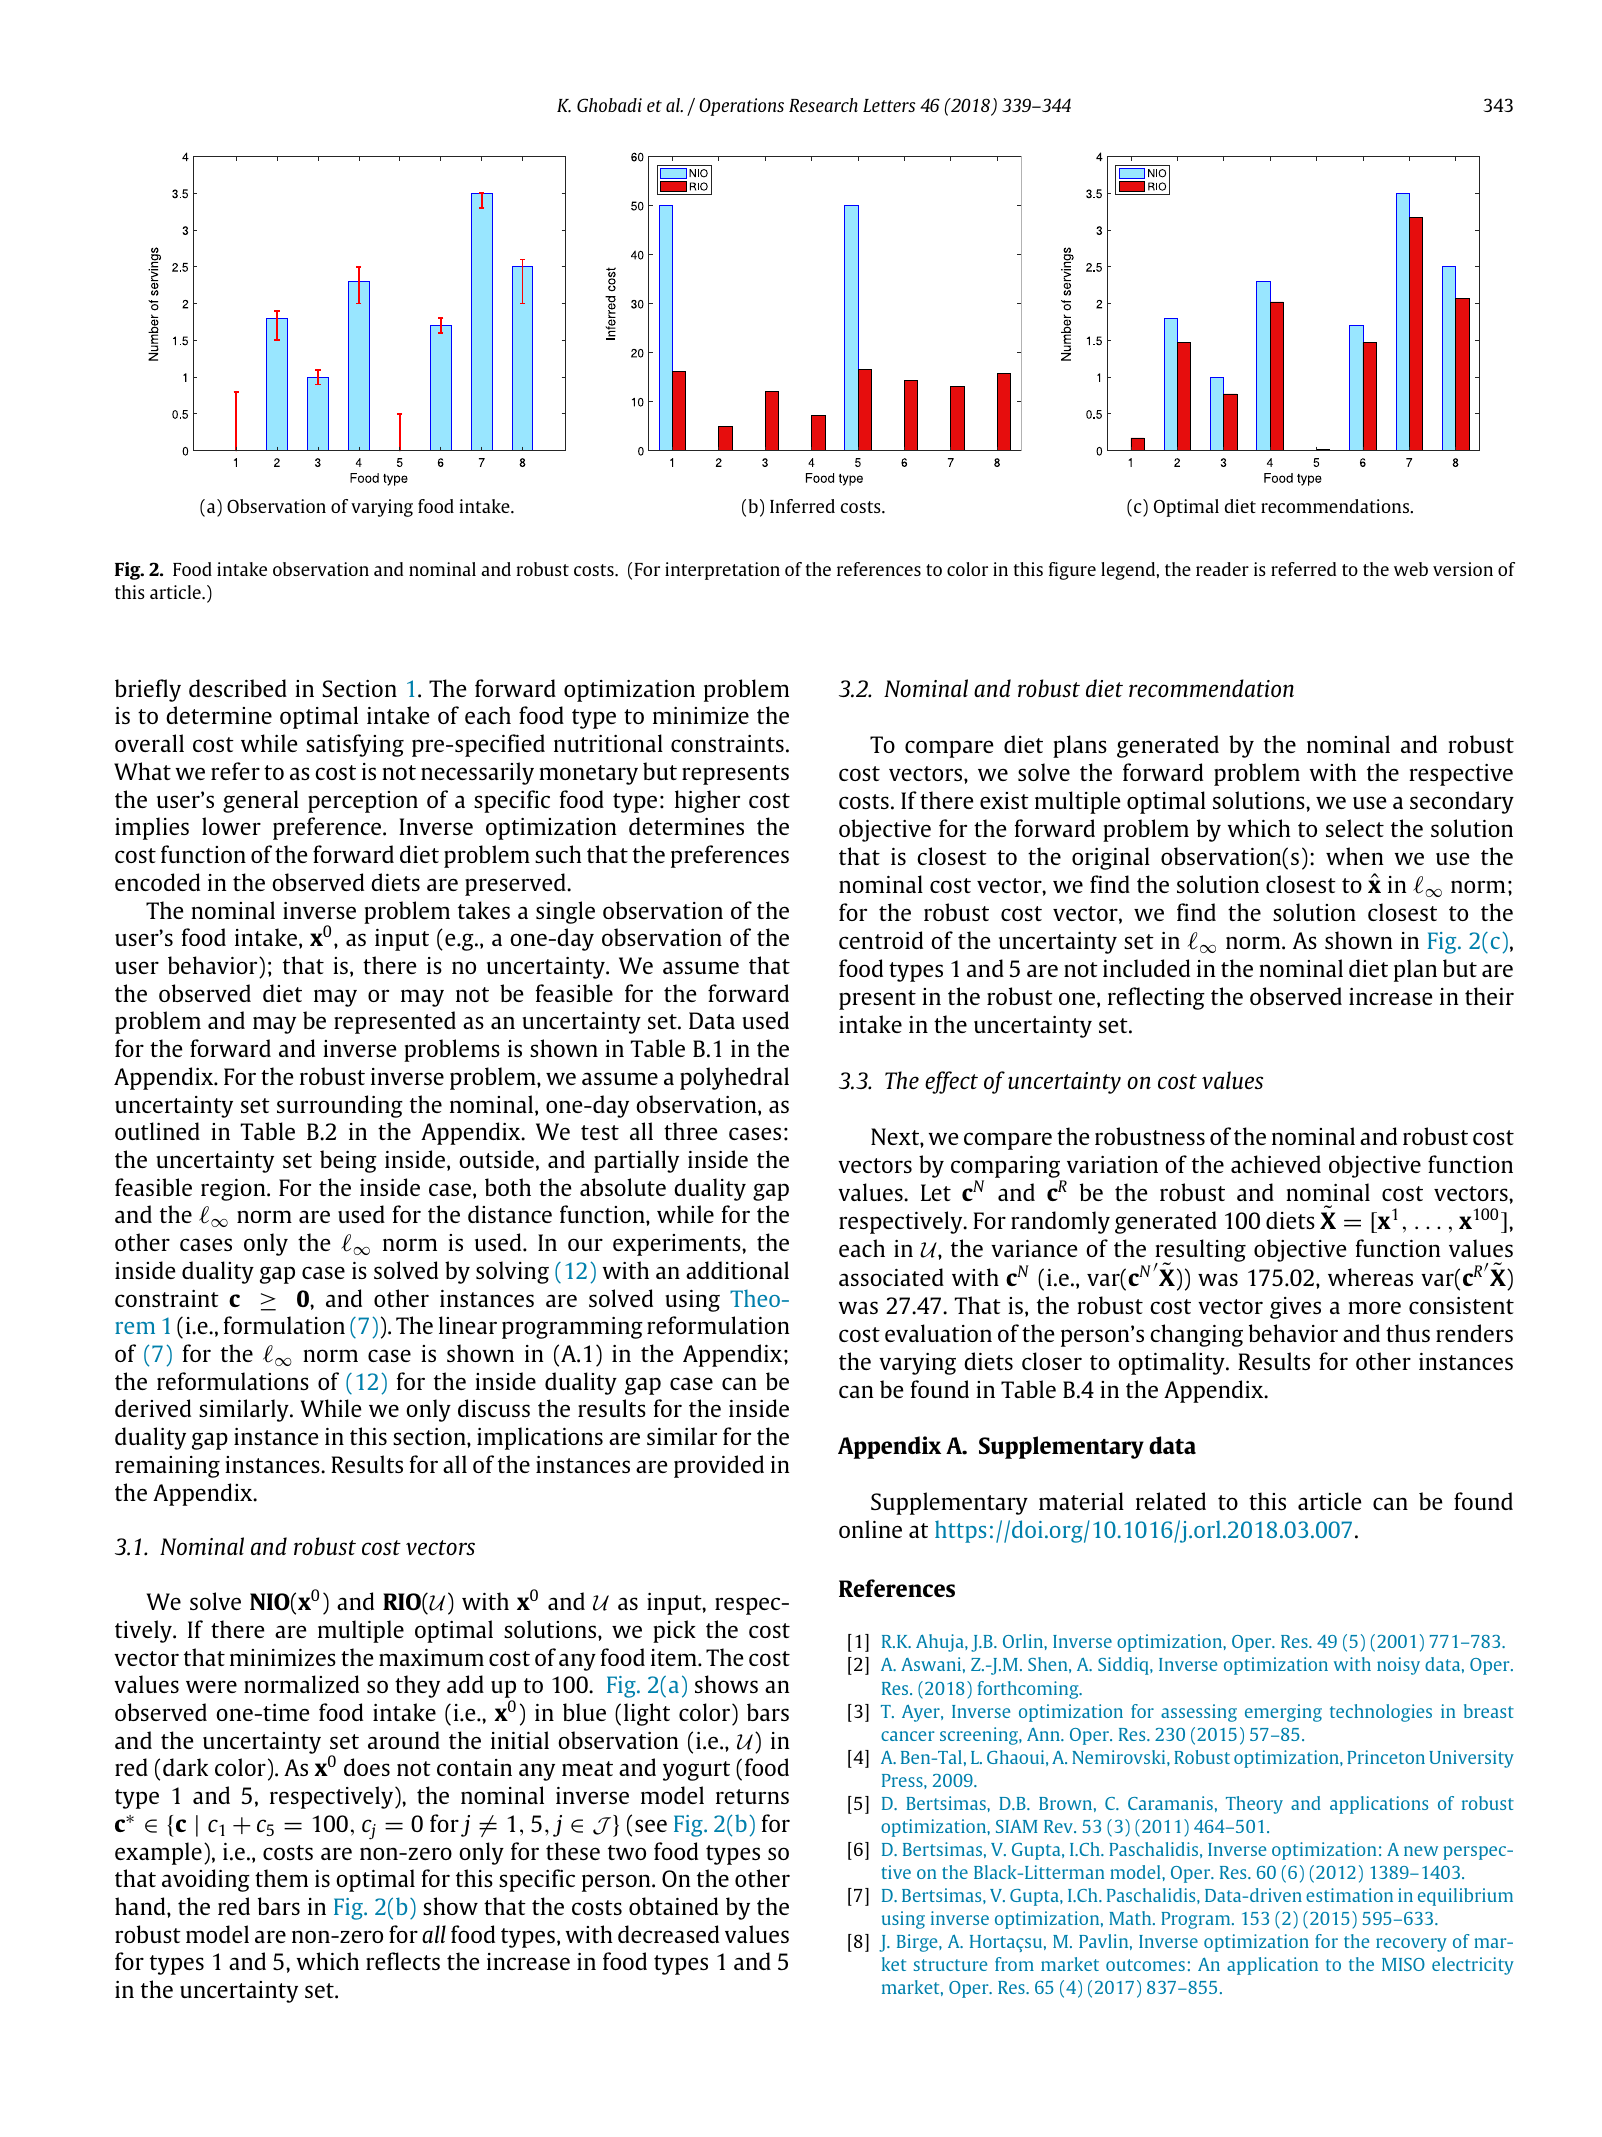 The width and height of the image is (1602, 2137). Describe the element at coordinates (1411, 569) in the image. I see `web` at that location.
